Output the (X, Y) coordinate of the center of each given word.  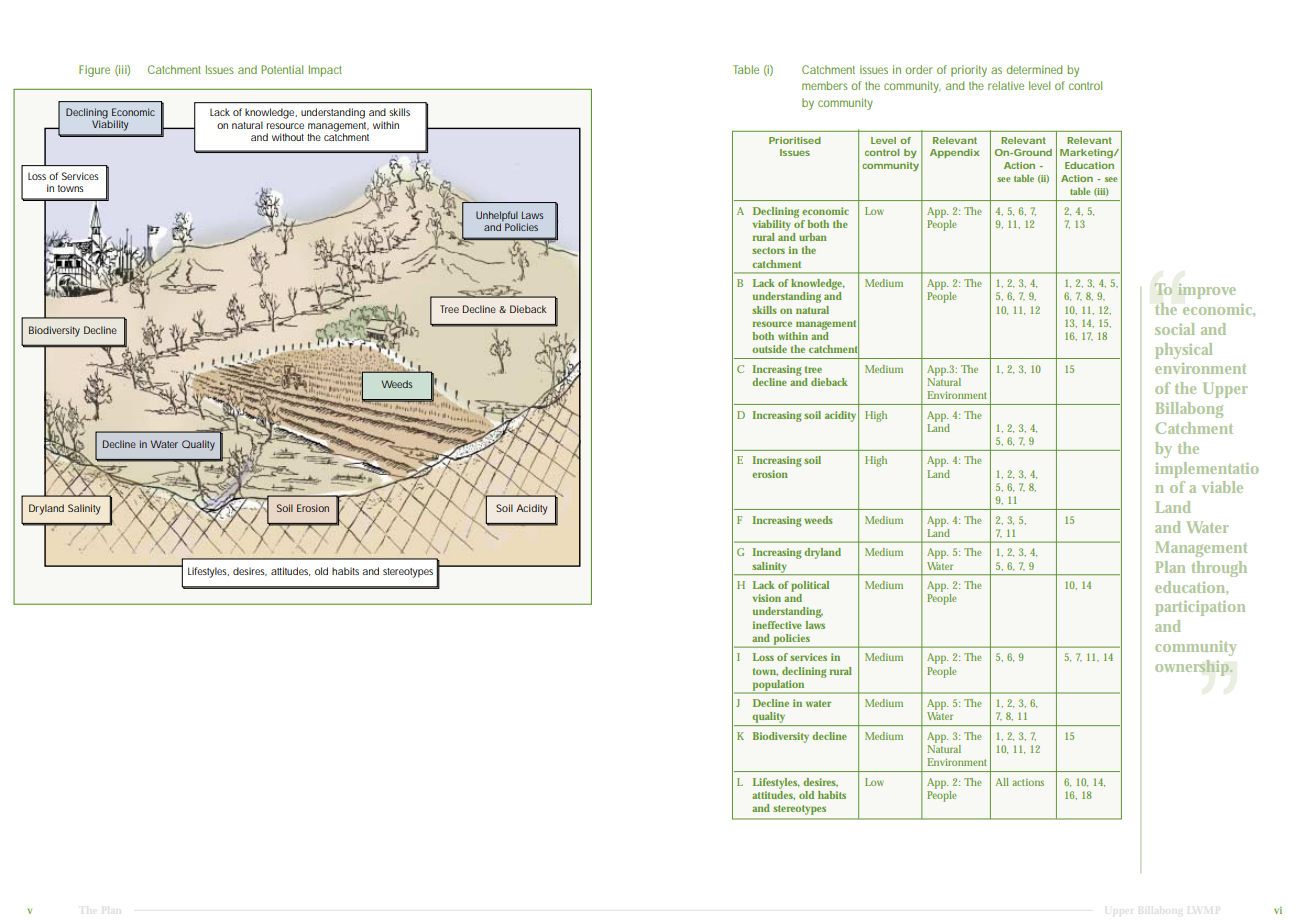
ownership (1193, 668)
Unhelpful (497, 216)
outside (769, 349)
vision (766, 598)
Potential (282, 69)
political (810, 586)
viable (1222, 487)
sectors (768, 250)
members (824, 85)
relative (1006, 85)
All (1002, 782)
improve (1207, 291)
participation (1200, 608)
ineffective (777, 625)
